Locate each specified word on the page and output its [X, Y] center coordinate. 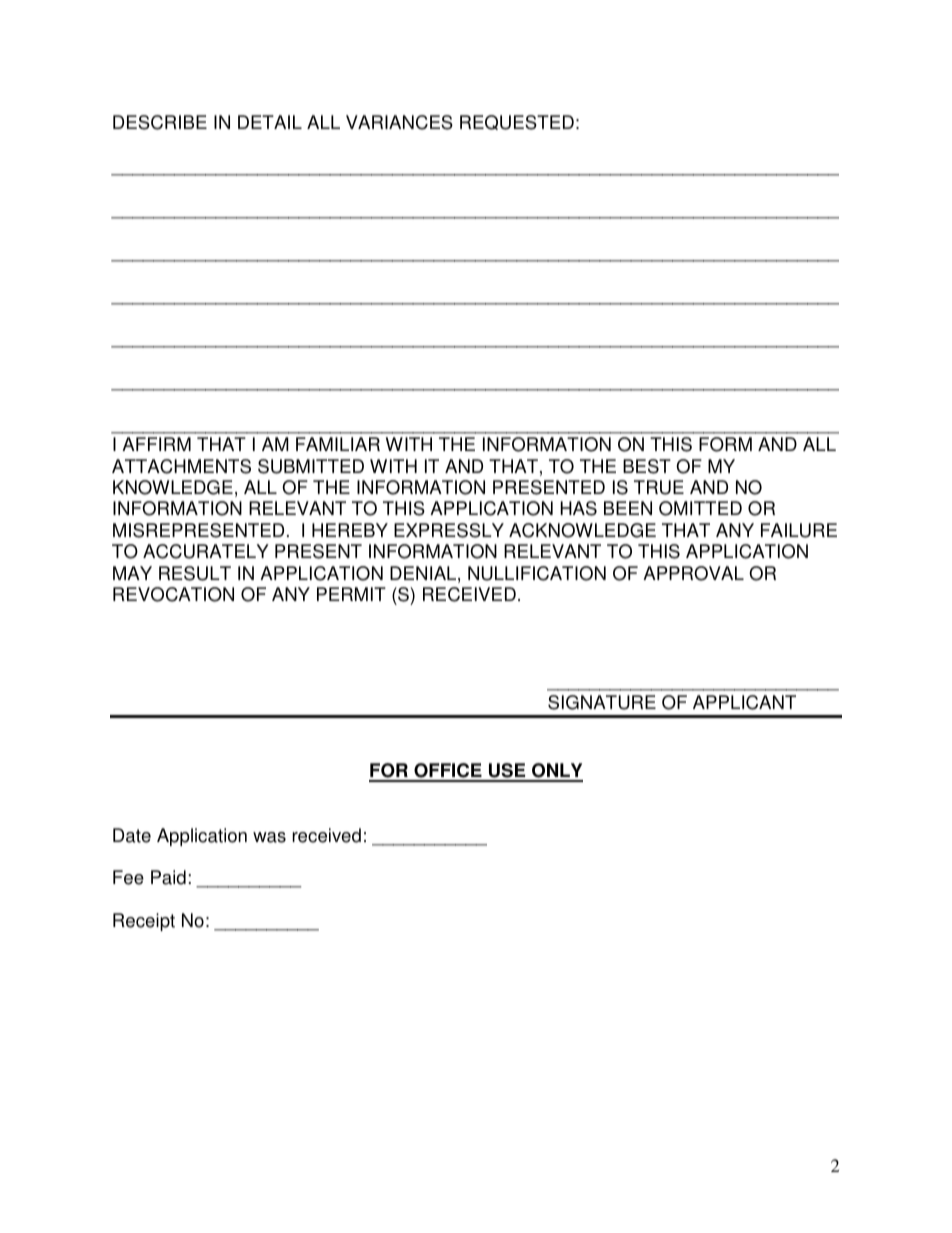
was [269, 837]
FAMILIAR [338, 444]
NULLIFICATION [537, 573]
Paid [168, 877]
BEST [647, 466]
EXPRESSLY [449, 530]
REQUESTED [517, 122]
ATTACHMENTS [181, 466]
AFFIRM [156, 444]
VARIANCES [399, 122]
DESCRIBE [160, 122]
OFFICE [448, 772]
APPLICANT [744, 702]
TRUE [659, 487]
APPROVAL [693, 573]
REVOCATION [173, 594]
